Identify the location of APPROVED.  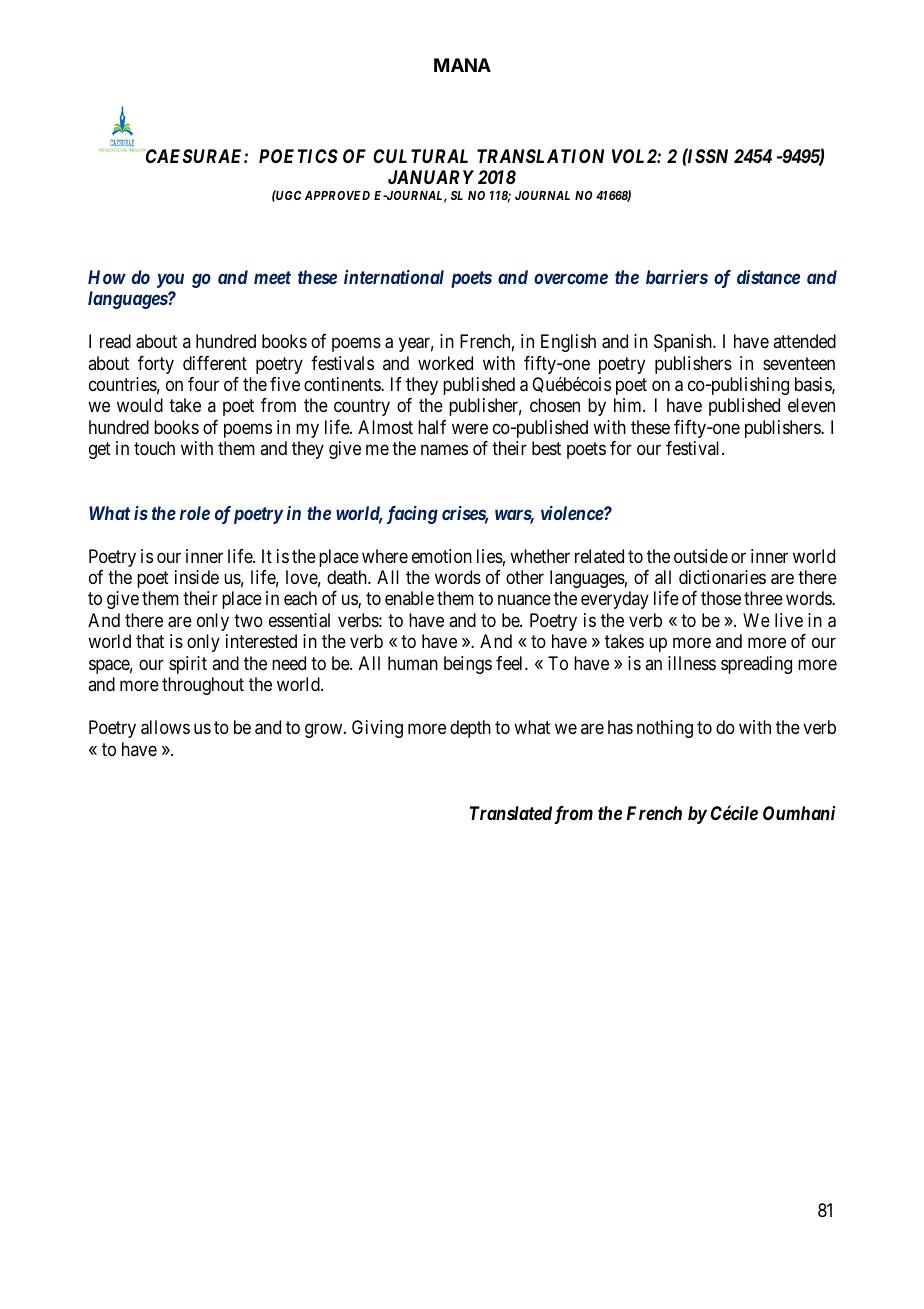
(337, 195).
